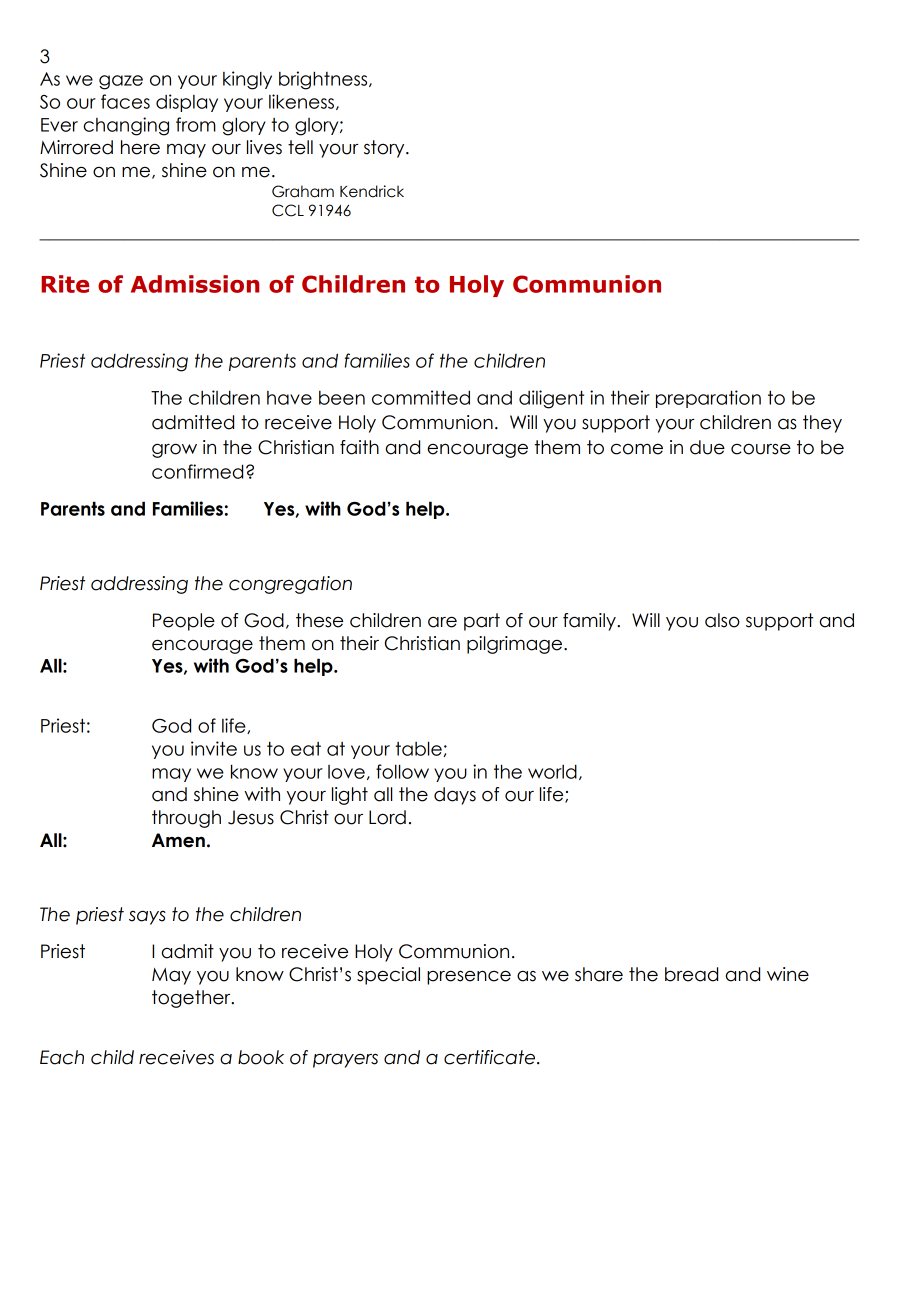 This screenshot has width=924, height=1308. Describe the element at coordinates (708, 399) in the screenshot. I see `preparation` at that location.
